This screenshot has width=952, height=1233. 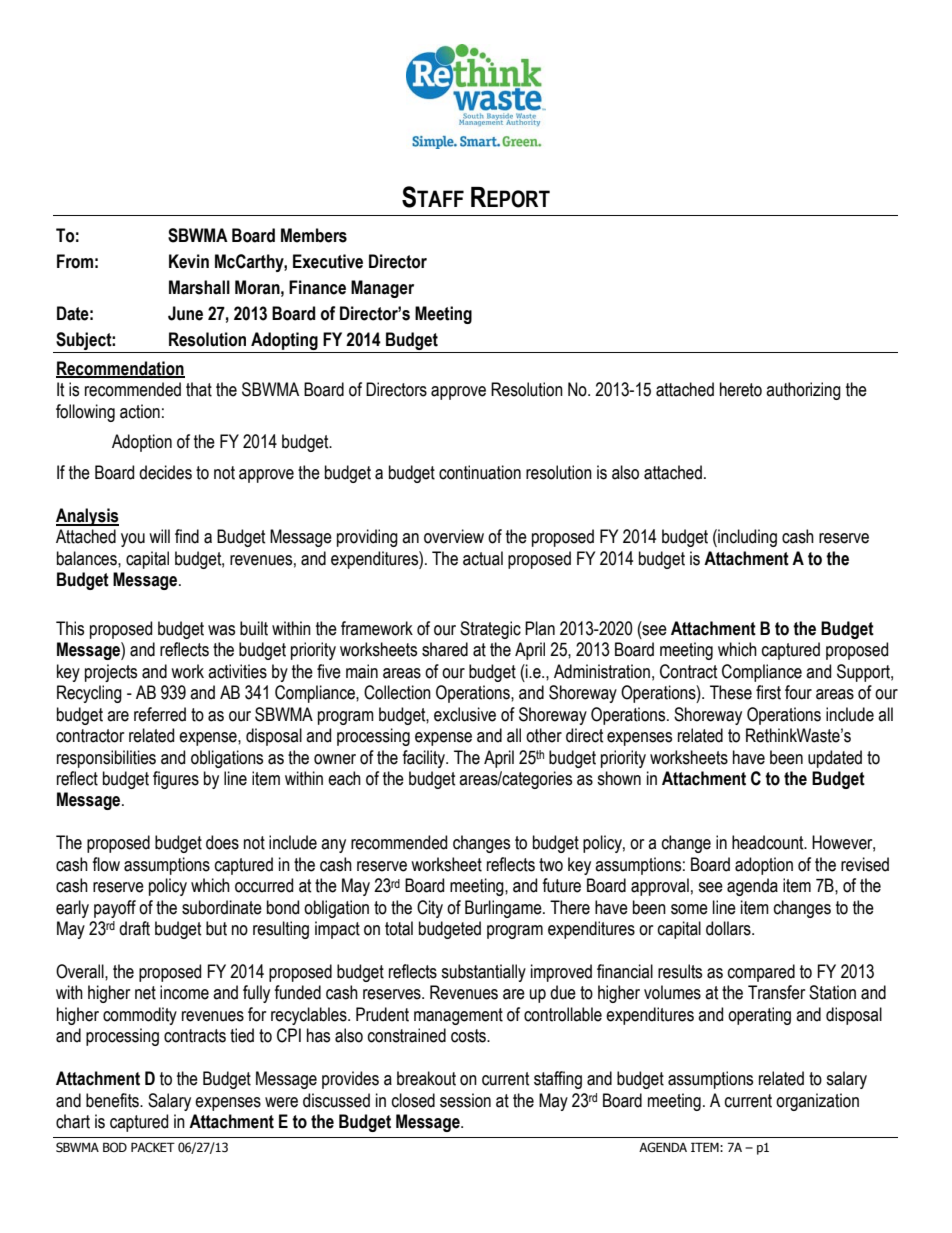 I want to click on dollars, so click(x=729, y=928).
